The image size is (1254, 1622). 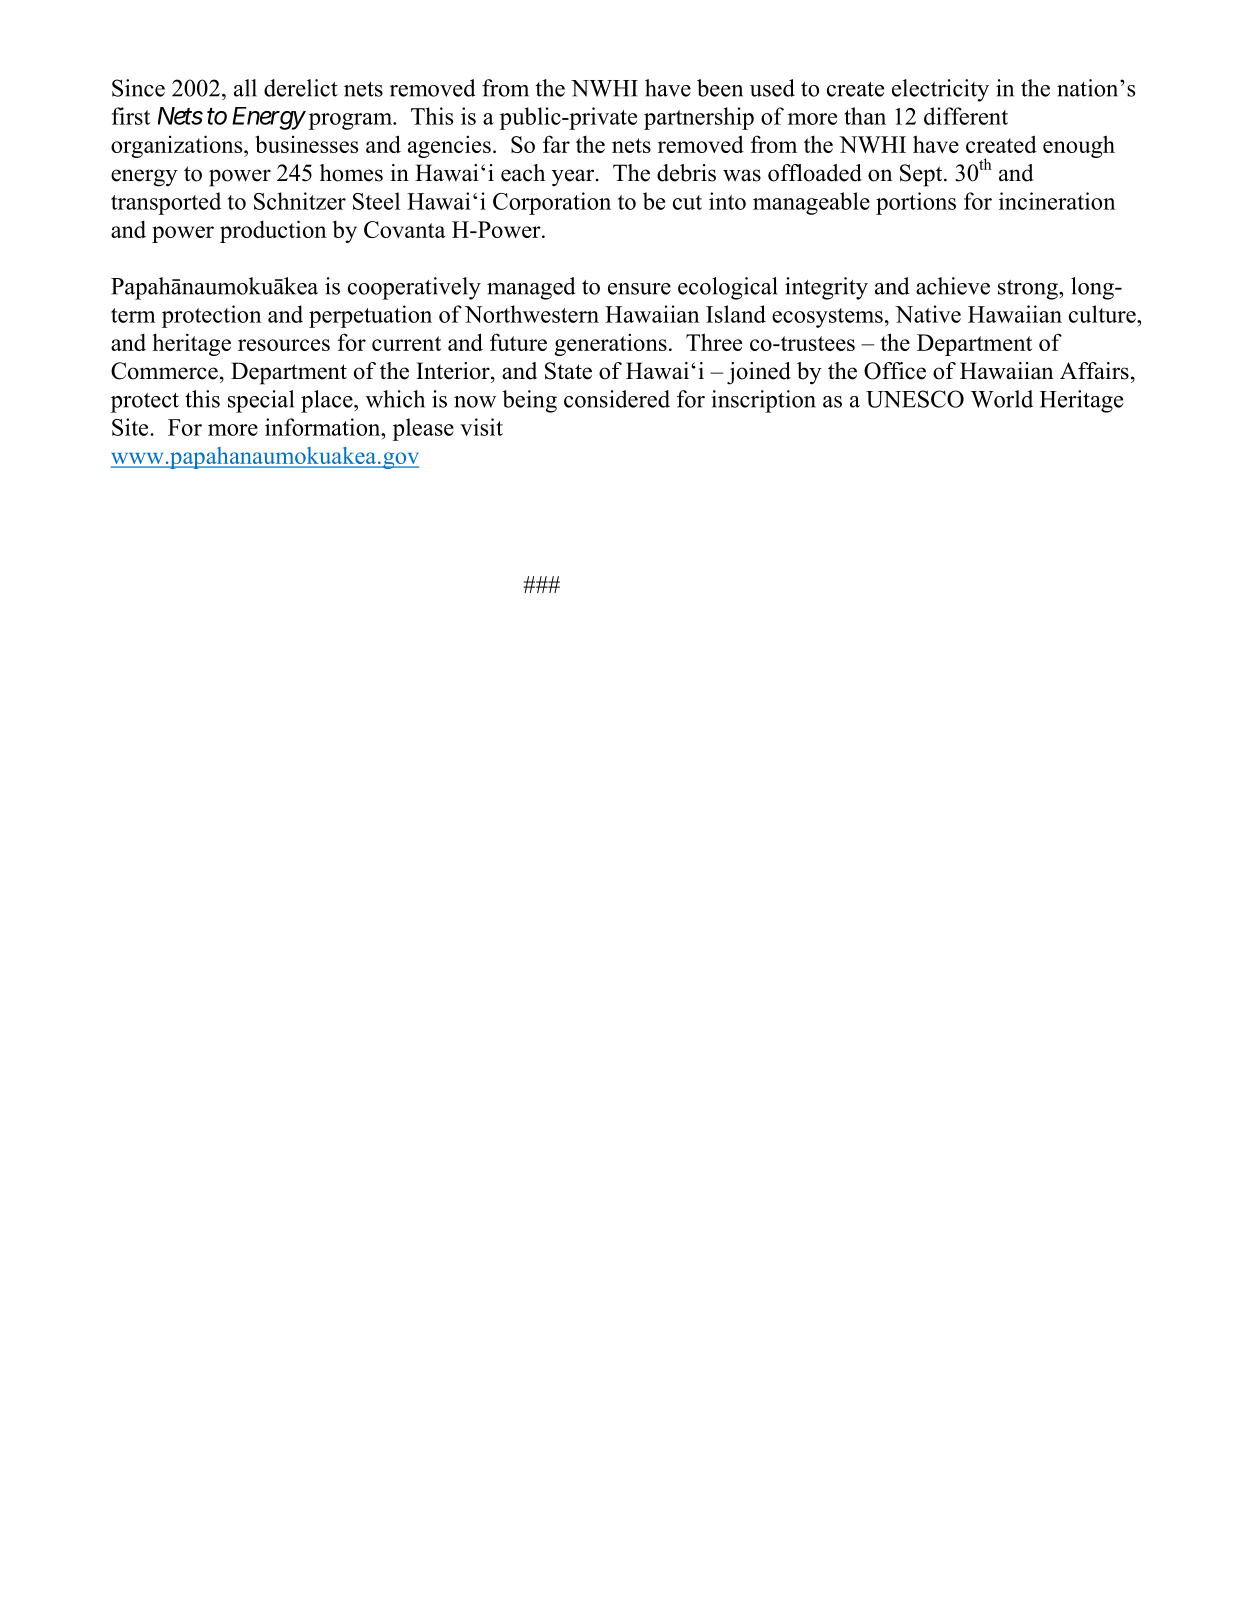 What do you see at coordinates (166, 203) in the screenshot?
I see `transported` at bounding box center [166, 203].
